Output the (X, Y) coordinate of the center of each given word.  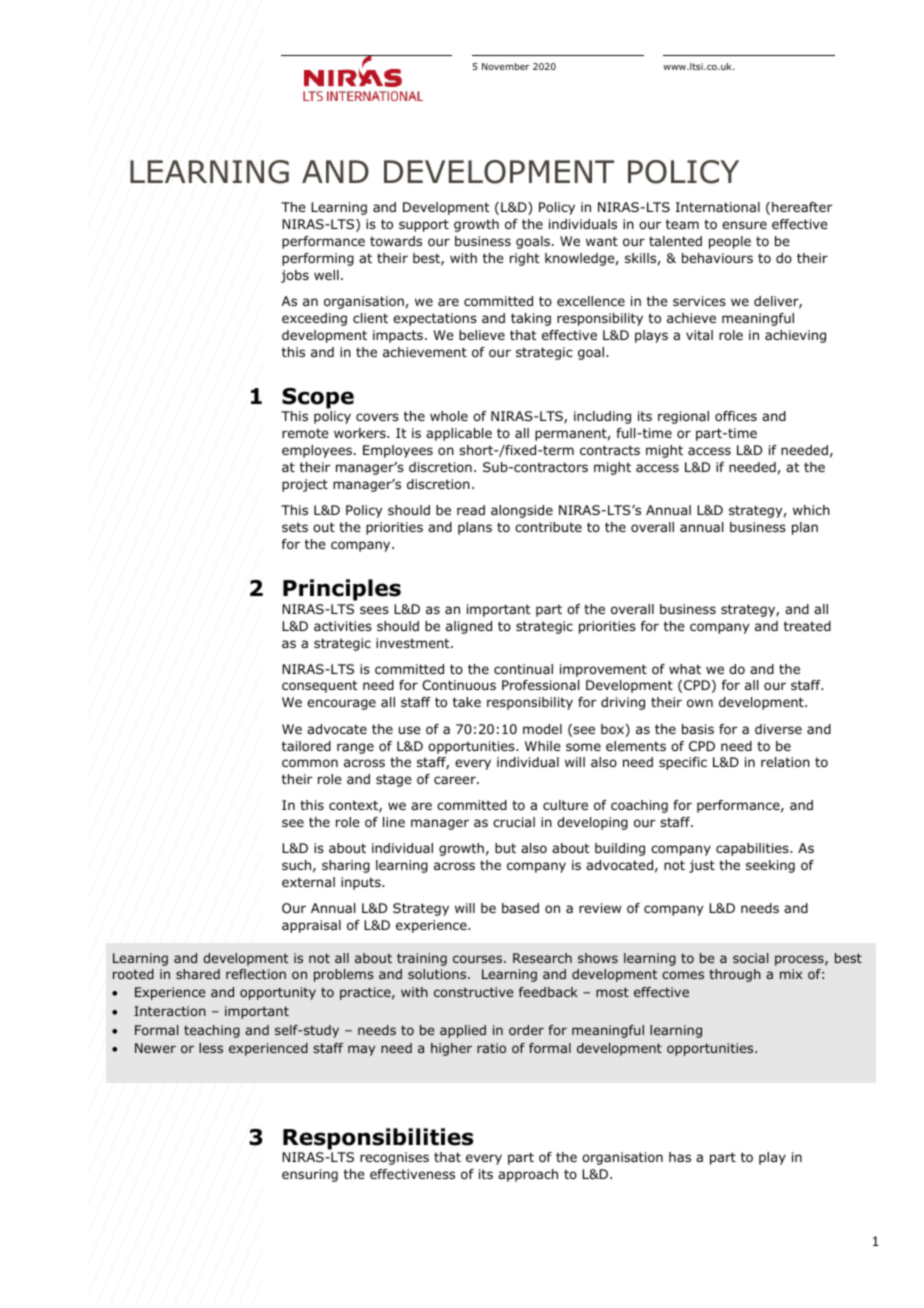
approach (528, 1175)
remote (305, 433)
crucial (514, 822)
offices (736, 416)
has (680, 1157)
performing (318, 259)
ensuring (310, 1175)
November (506, 66)
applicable (459, 434)
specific (683, 763)
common (310, 763)
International (718, 207)
